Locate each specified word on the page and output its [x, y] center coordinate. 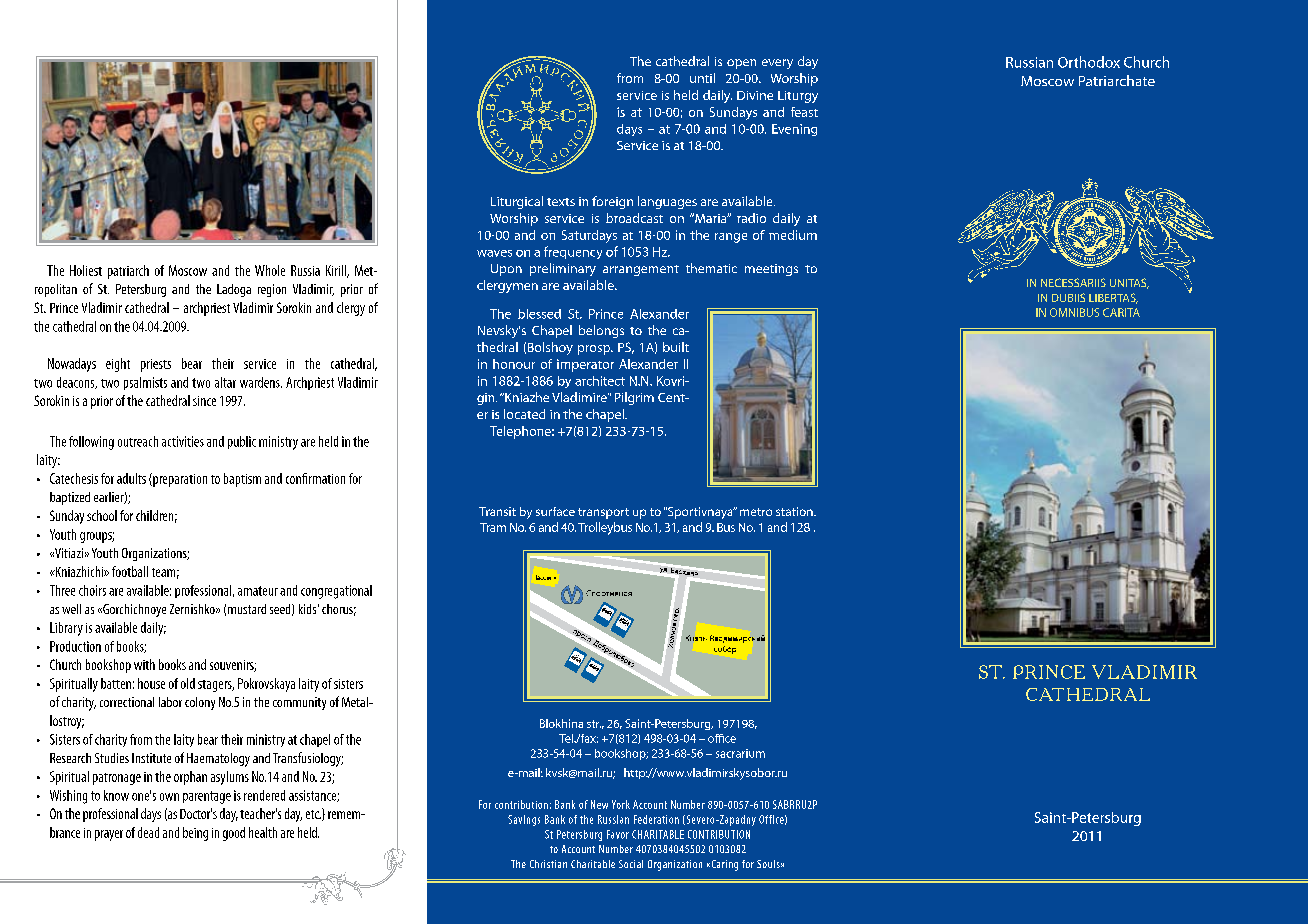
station [795, 511]
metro [756, 512]
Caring [723, 865]
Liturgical [517, 202]
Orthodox [1089, 62]
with [144, 664]
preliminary [563, 269]
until [702, 78]
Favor [618, 834]
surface [555, 511]
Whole [270, 270]
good [234, 834]
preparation [179, 480]
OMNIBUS [1074, 312]
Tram [493, 527]
